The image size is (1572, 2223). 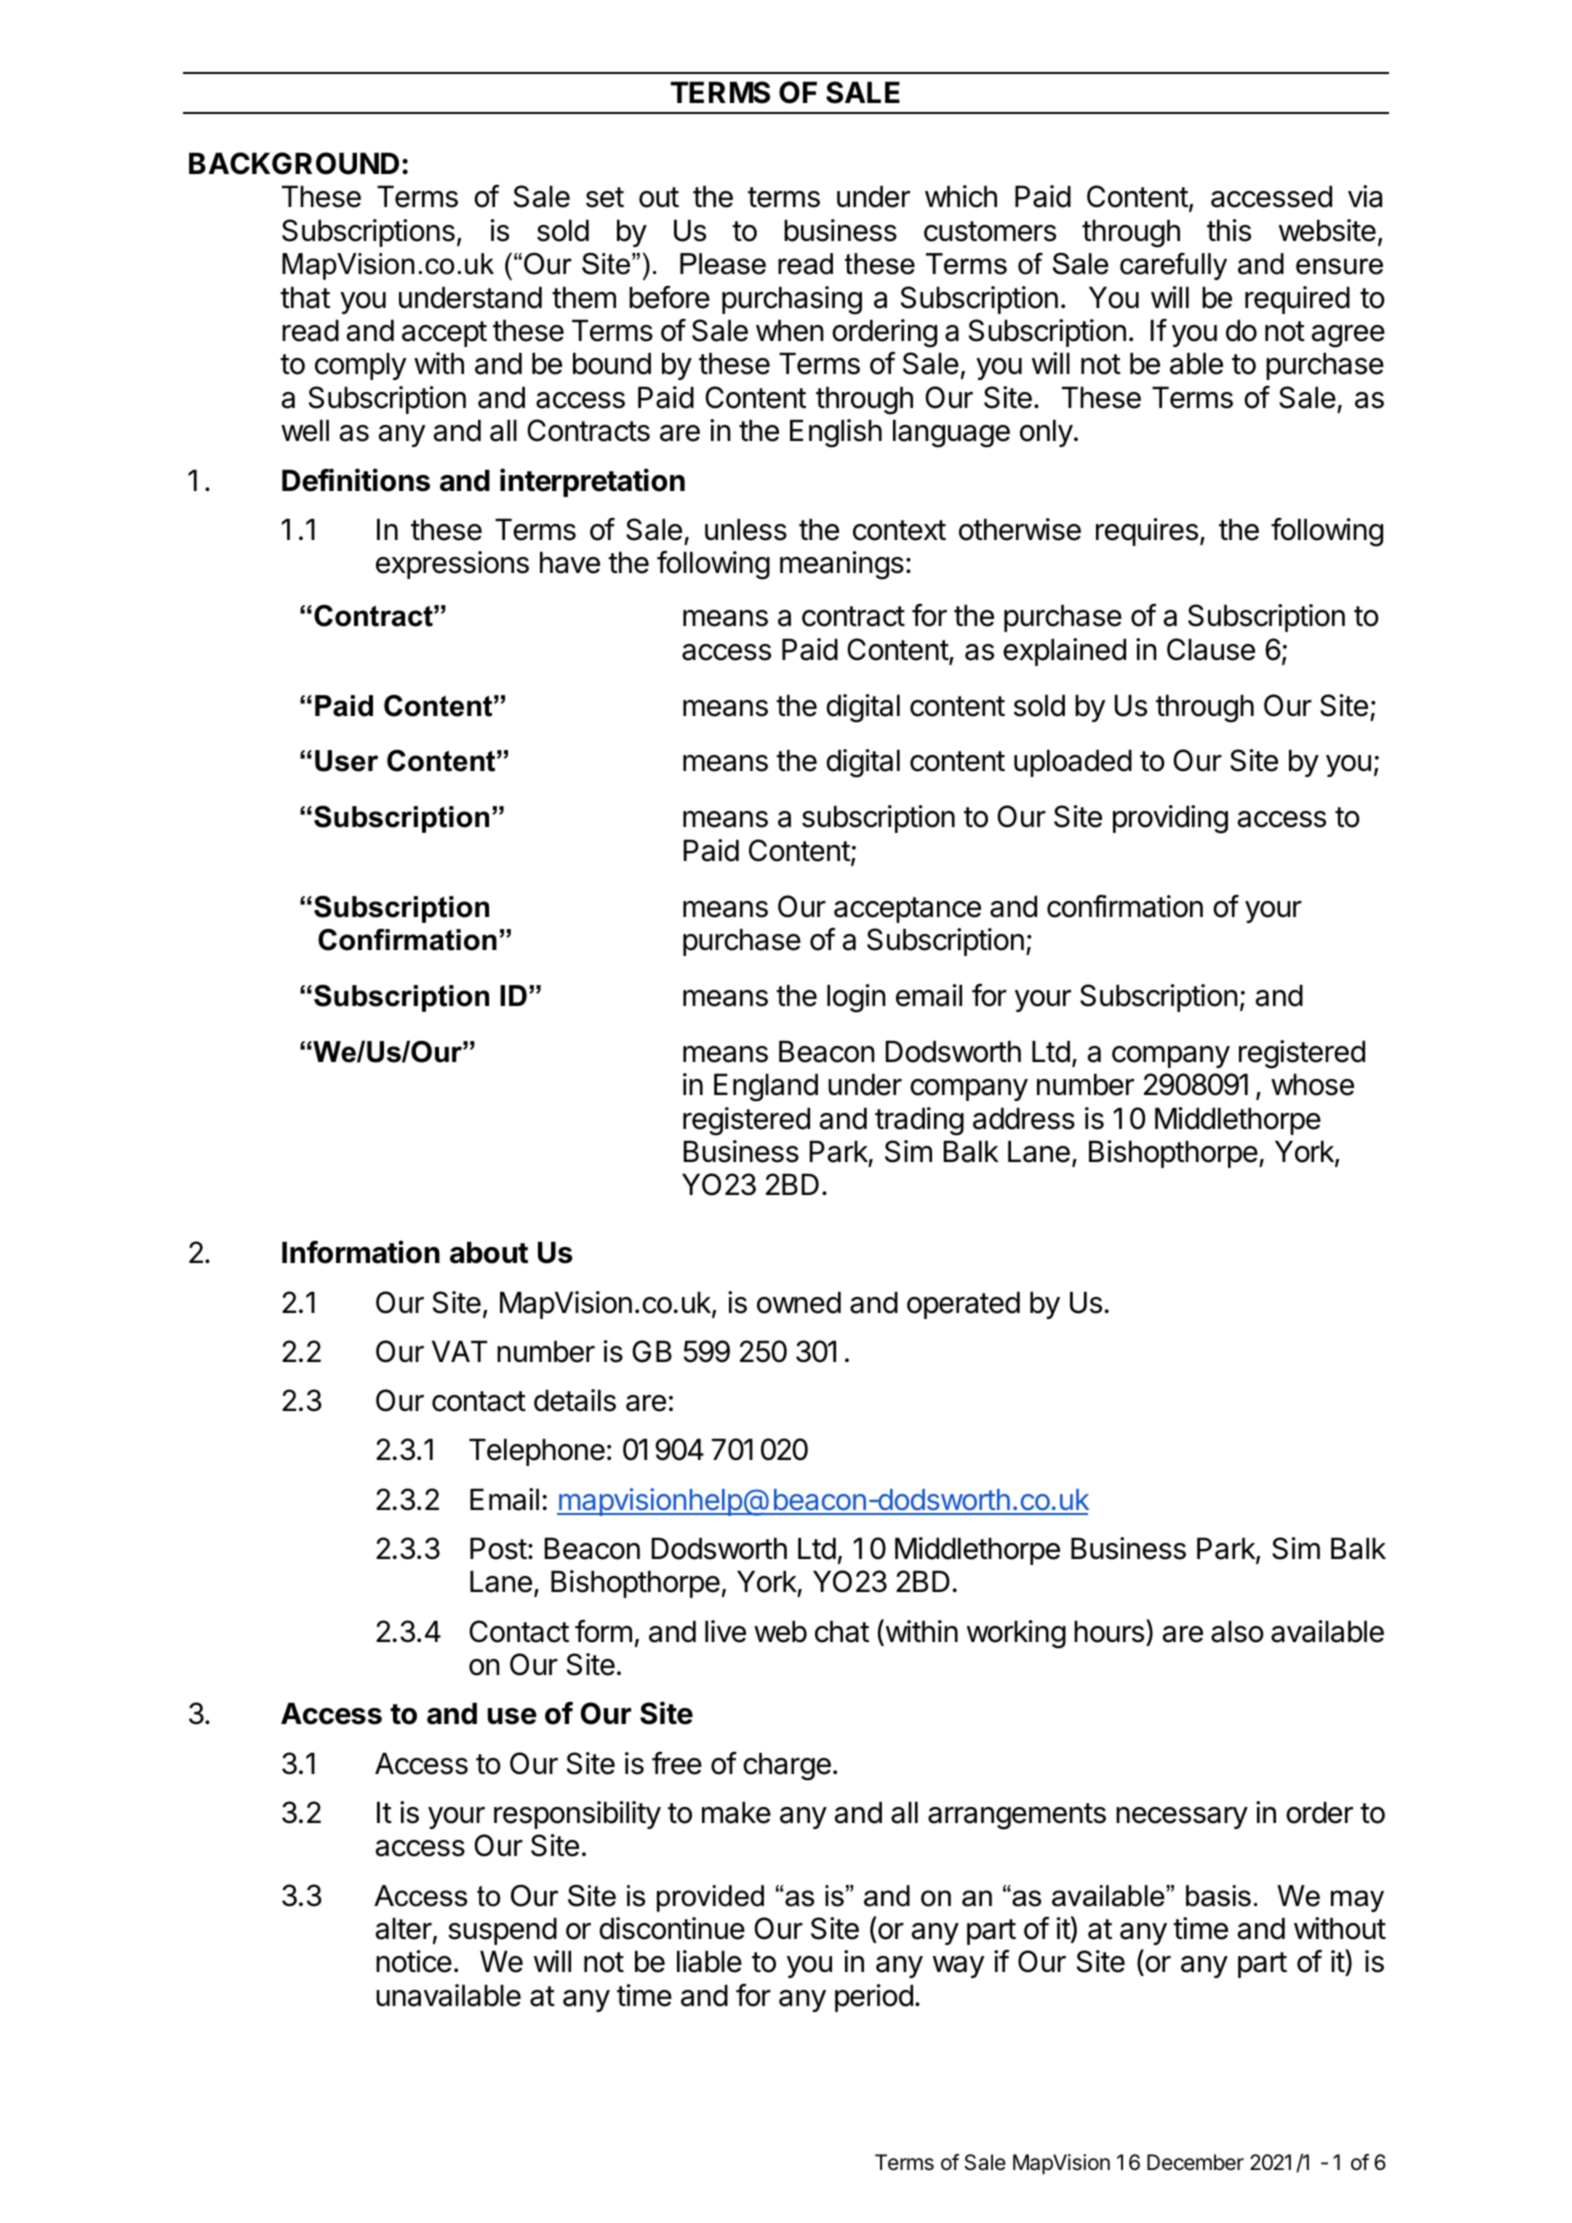 I want to click on owned, so click(x=799, y=1302).
